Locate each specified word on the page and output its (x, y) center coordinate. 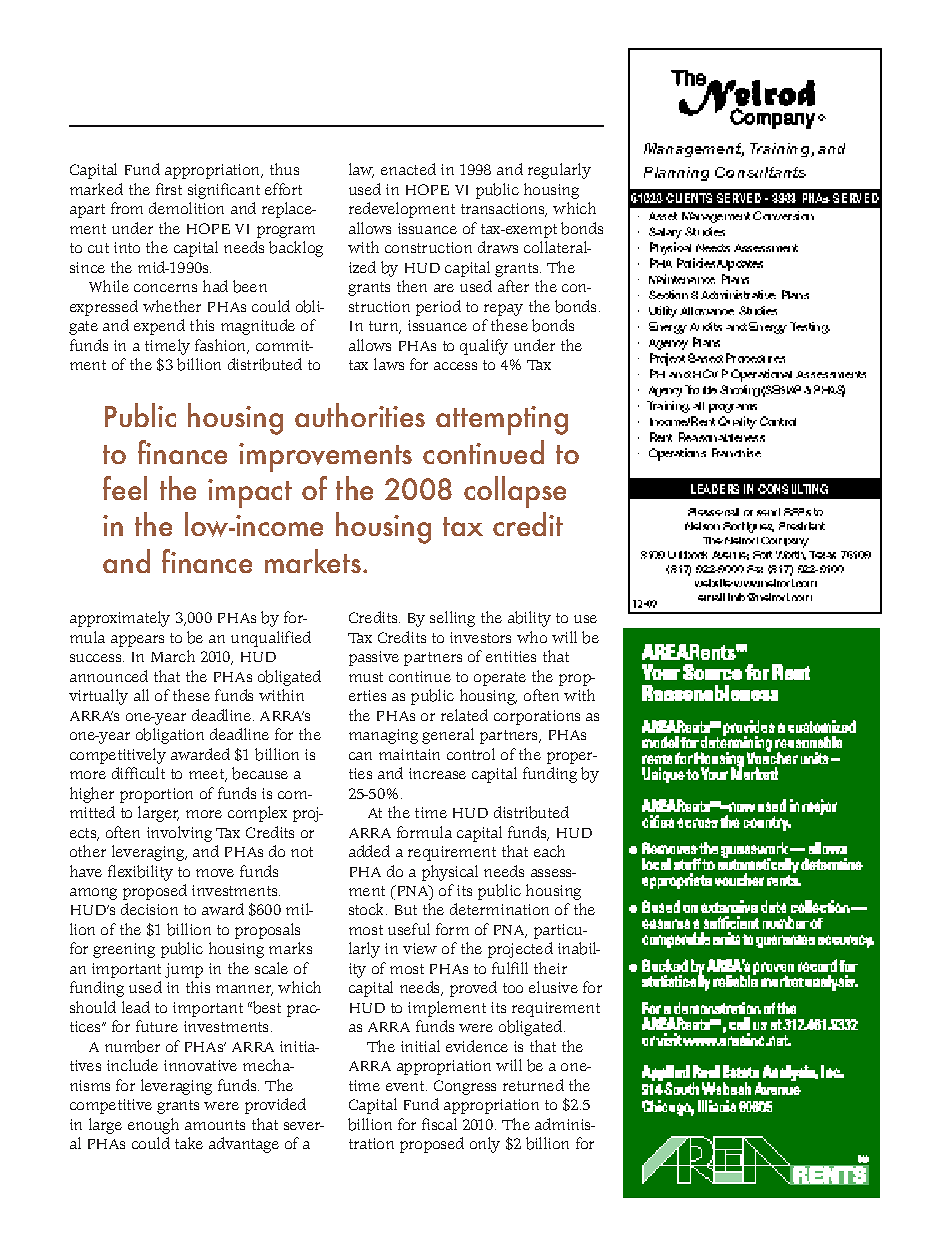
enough (153, 1126)
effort (283, 189)
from (127, 208)
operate (500, 679)
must (366, 677)
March (173, 656)
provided (275, 1106)
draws (498, 247)
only (485, 1145)
